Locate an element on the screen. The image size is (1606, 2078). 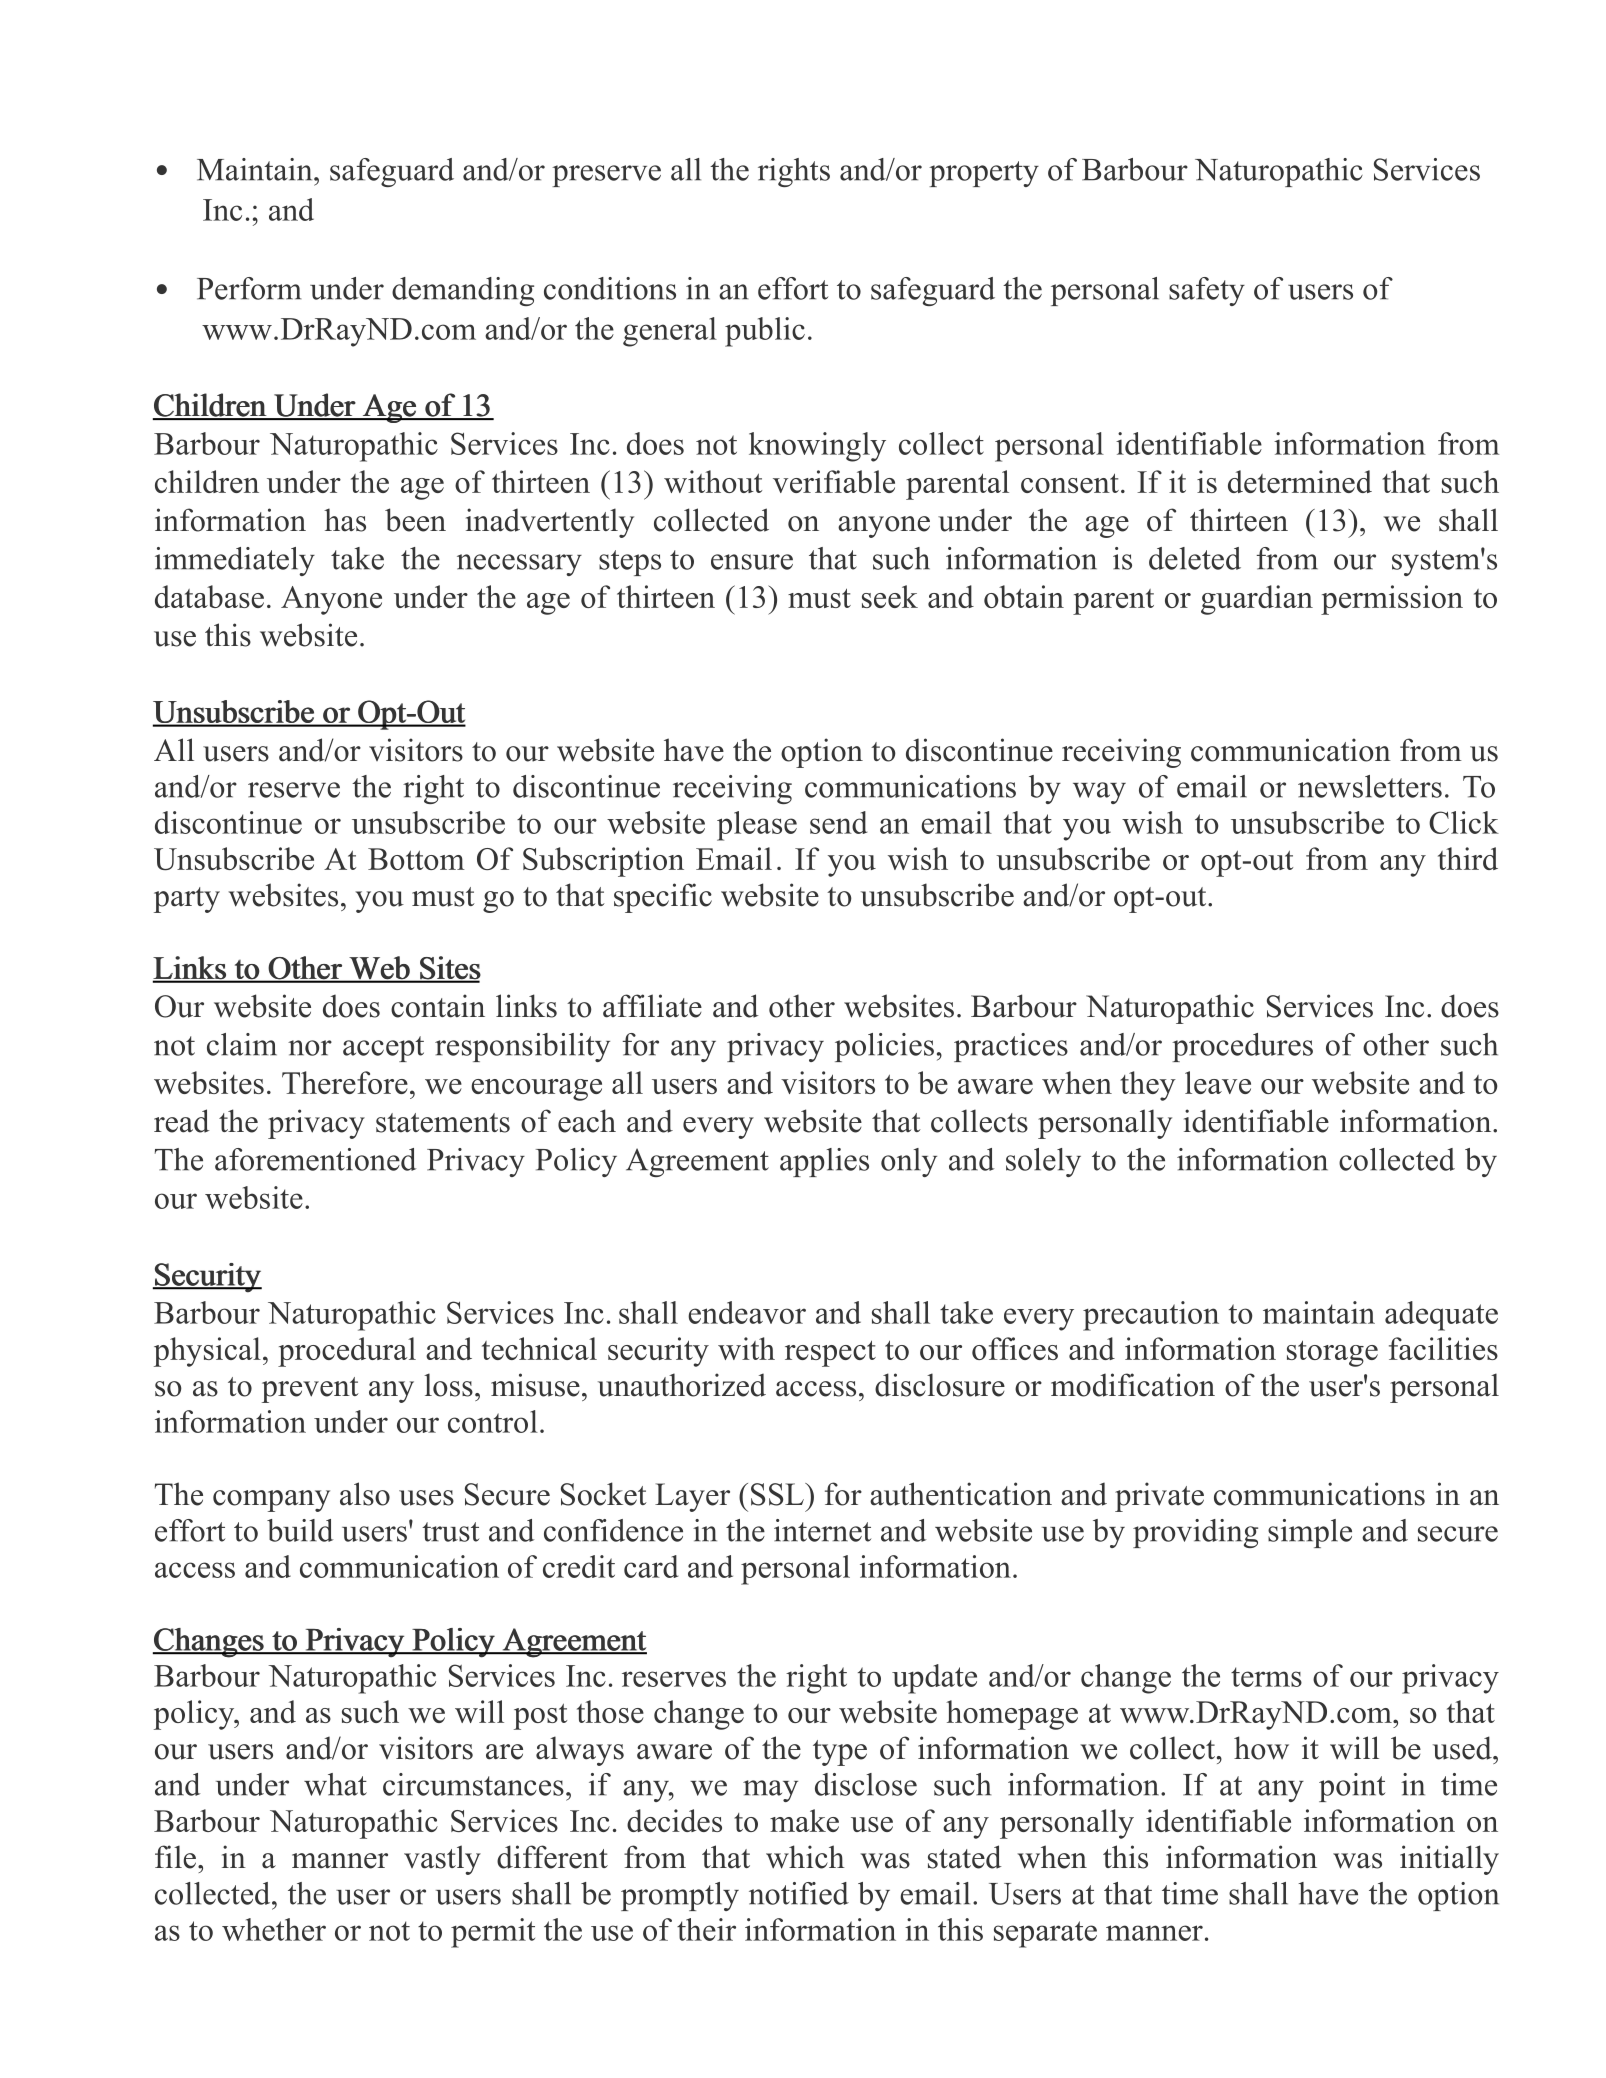
newsletters is located at coordinates (1370, 786).
